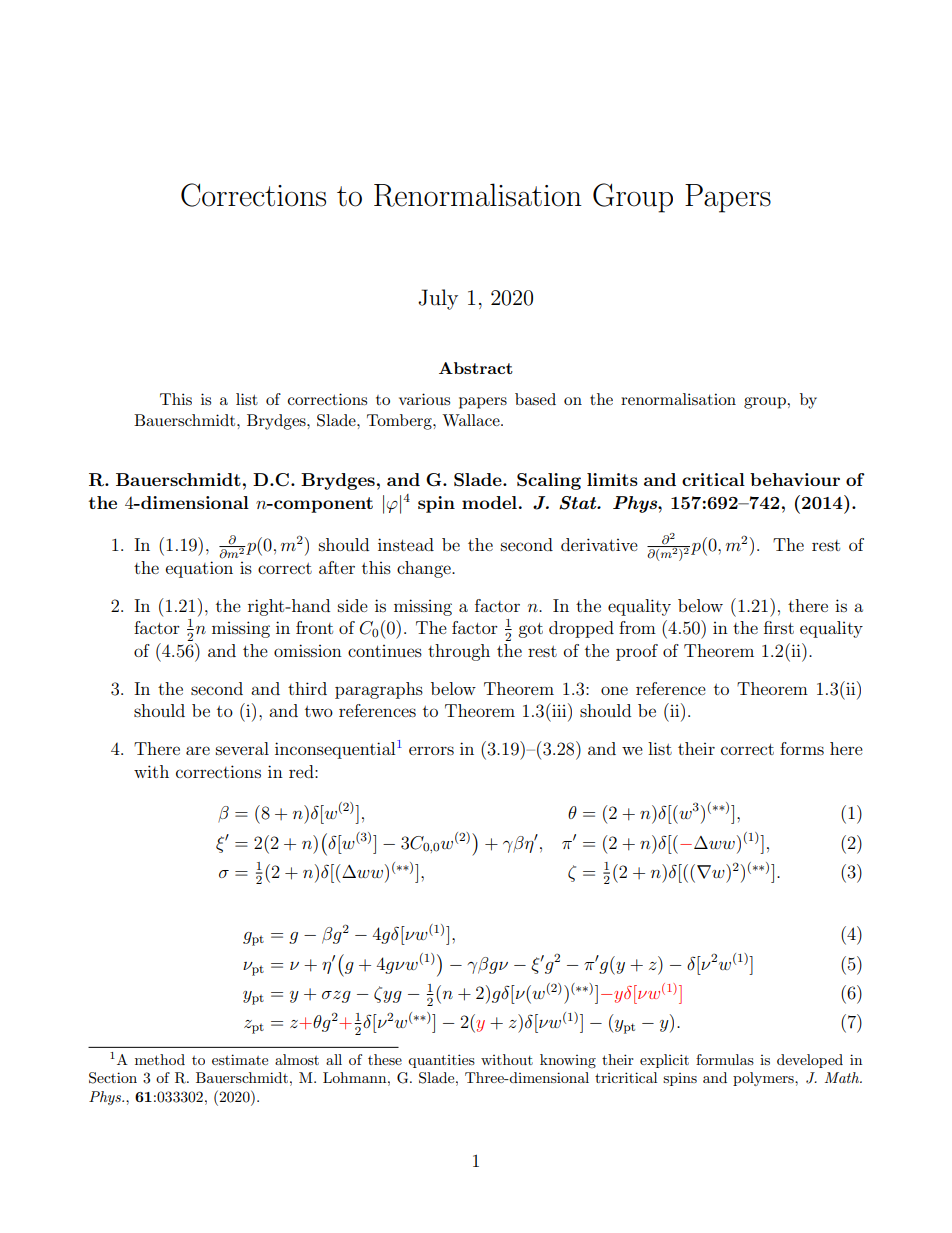 This document has height=1233, width=952. Describe the element at coordinates (307, 688) in the document. I see `third` at that location.
